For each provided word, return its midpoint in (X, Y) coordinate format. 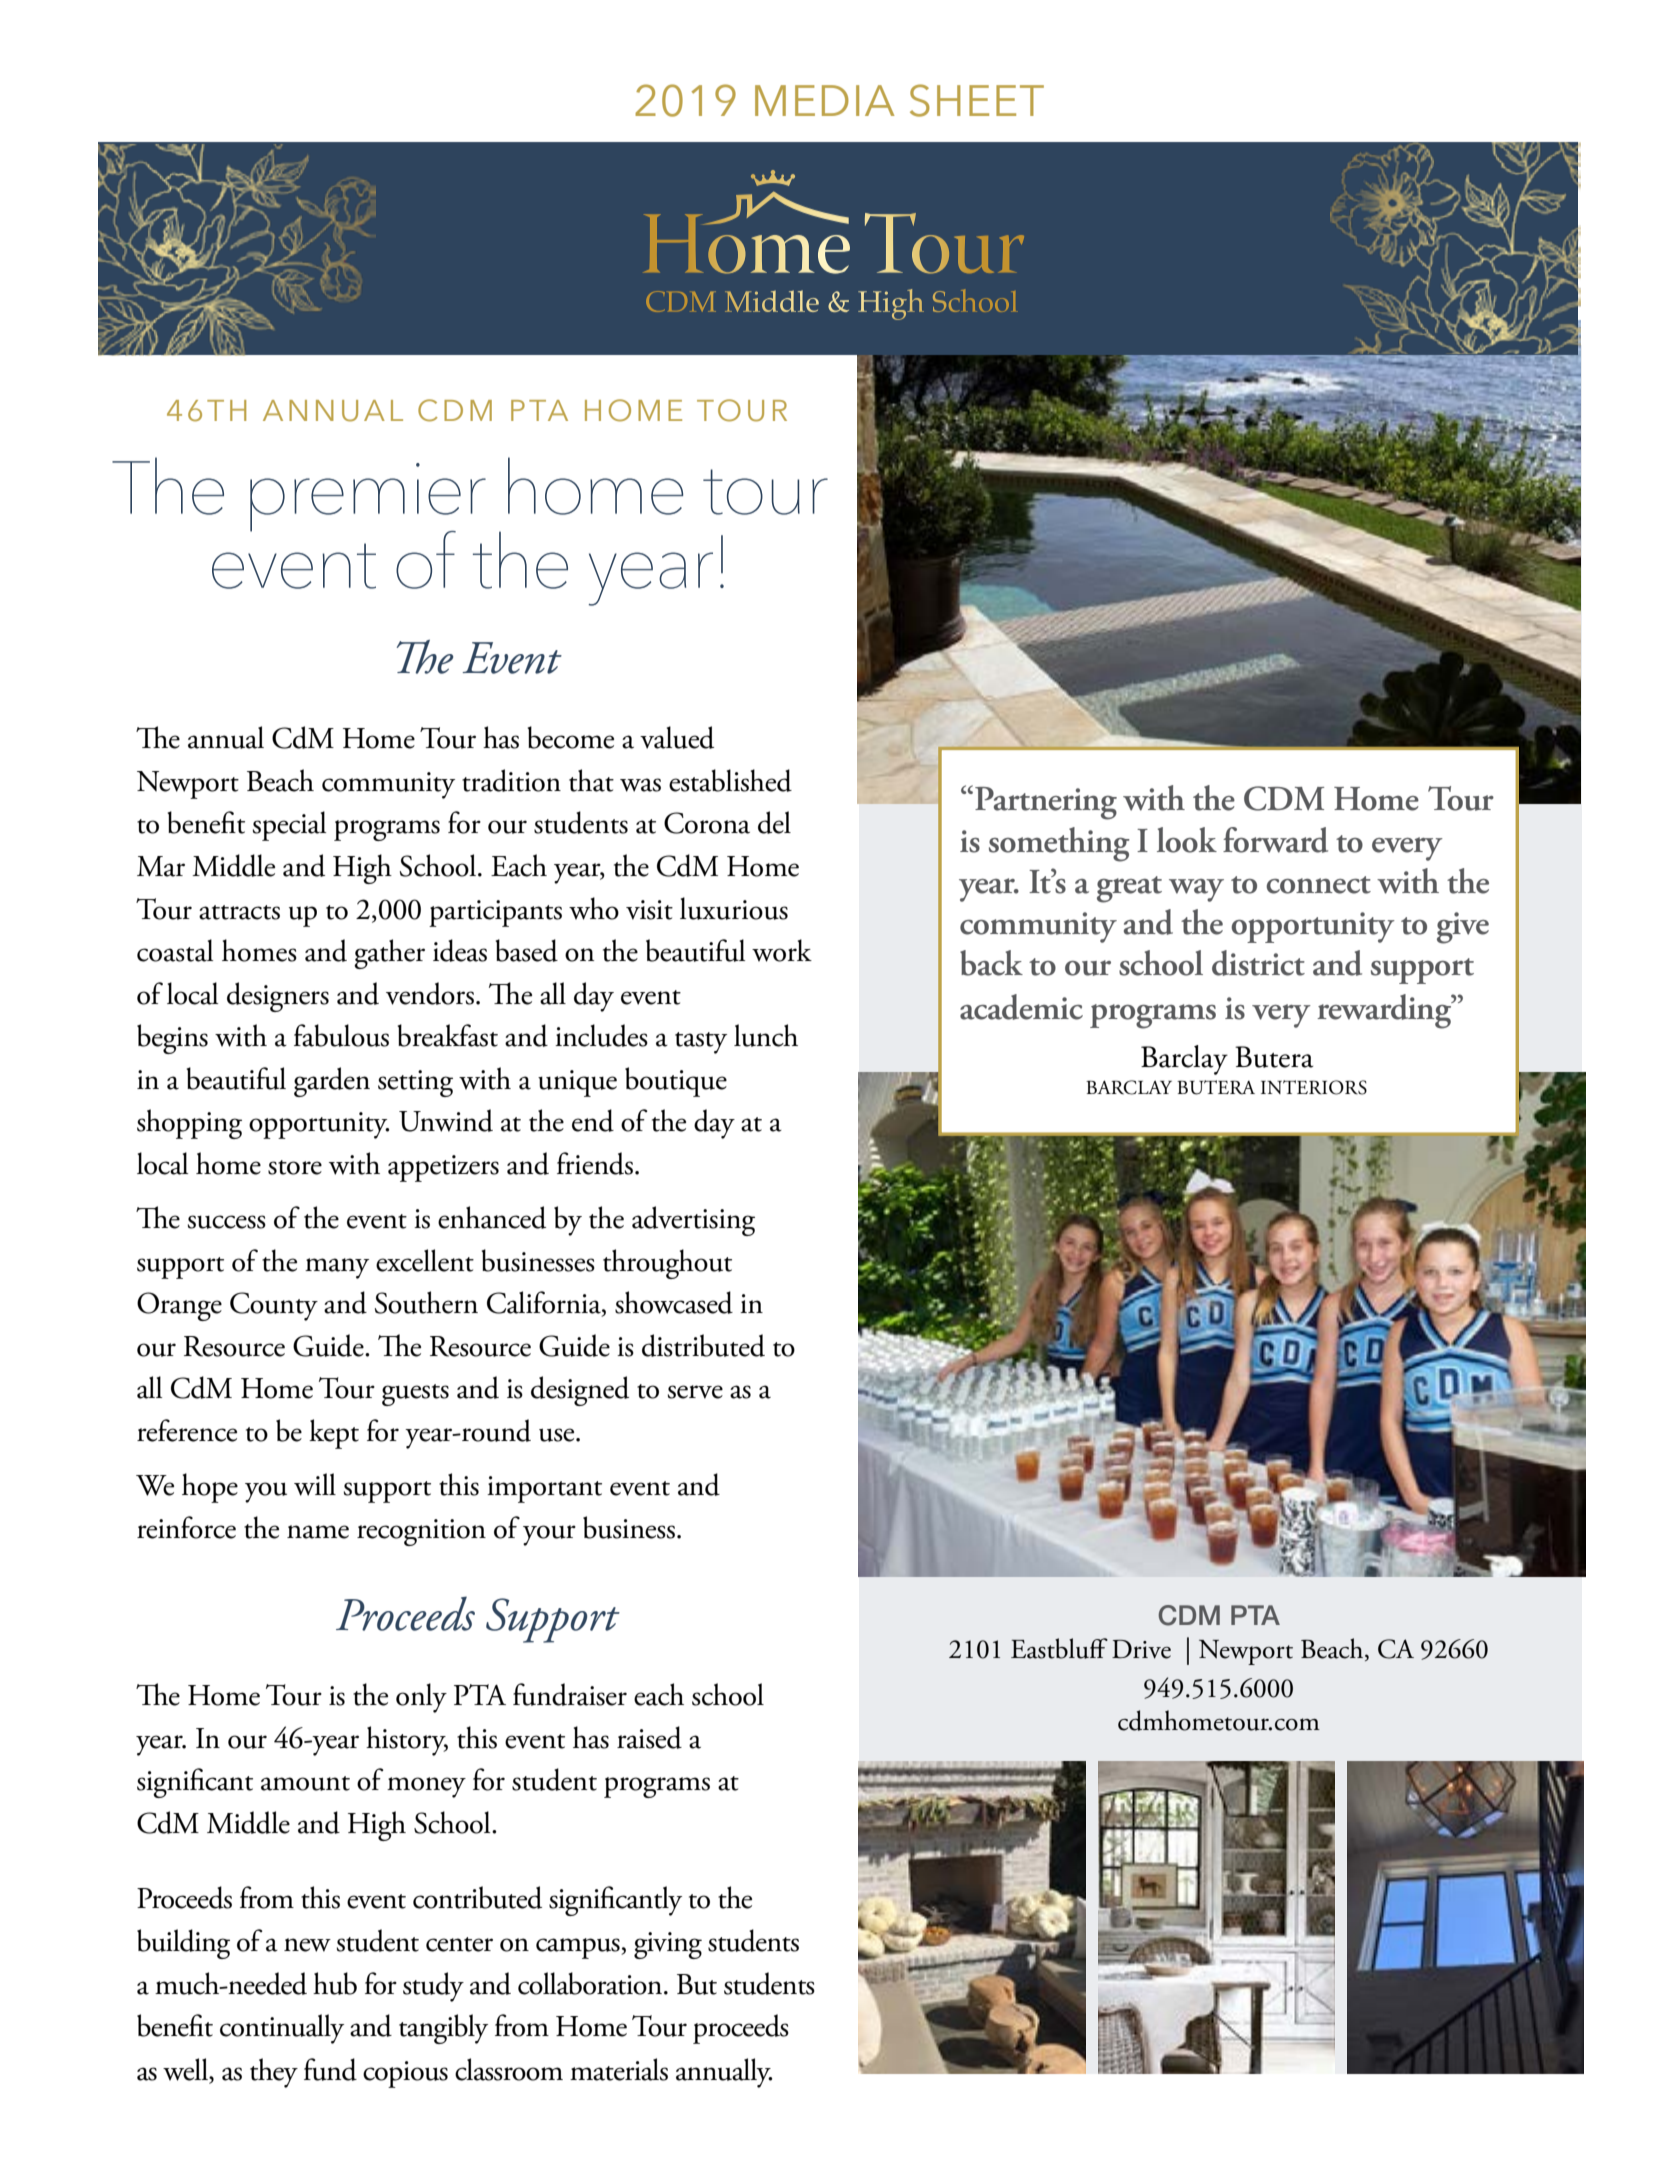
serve (695, 1392)
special (289, 826)
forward (1275, 840)
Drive (1141, 1649)
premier (368, 498)
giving (668, 1945)
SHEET (977, 100)
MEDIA (825, 100)
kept (334, 1434)
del (774, 822)
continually (282, 2029)
